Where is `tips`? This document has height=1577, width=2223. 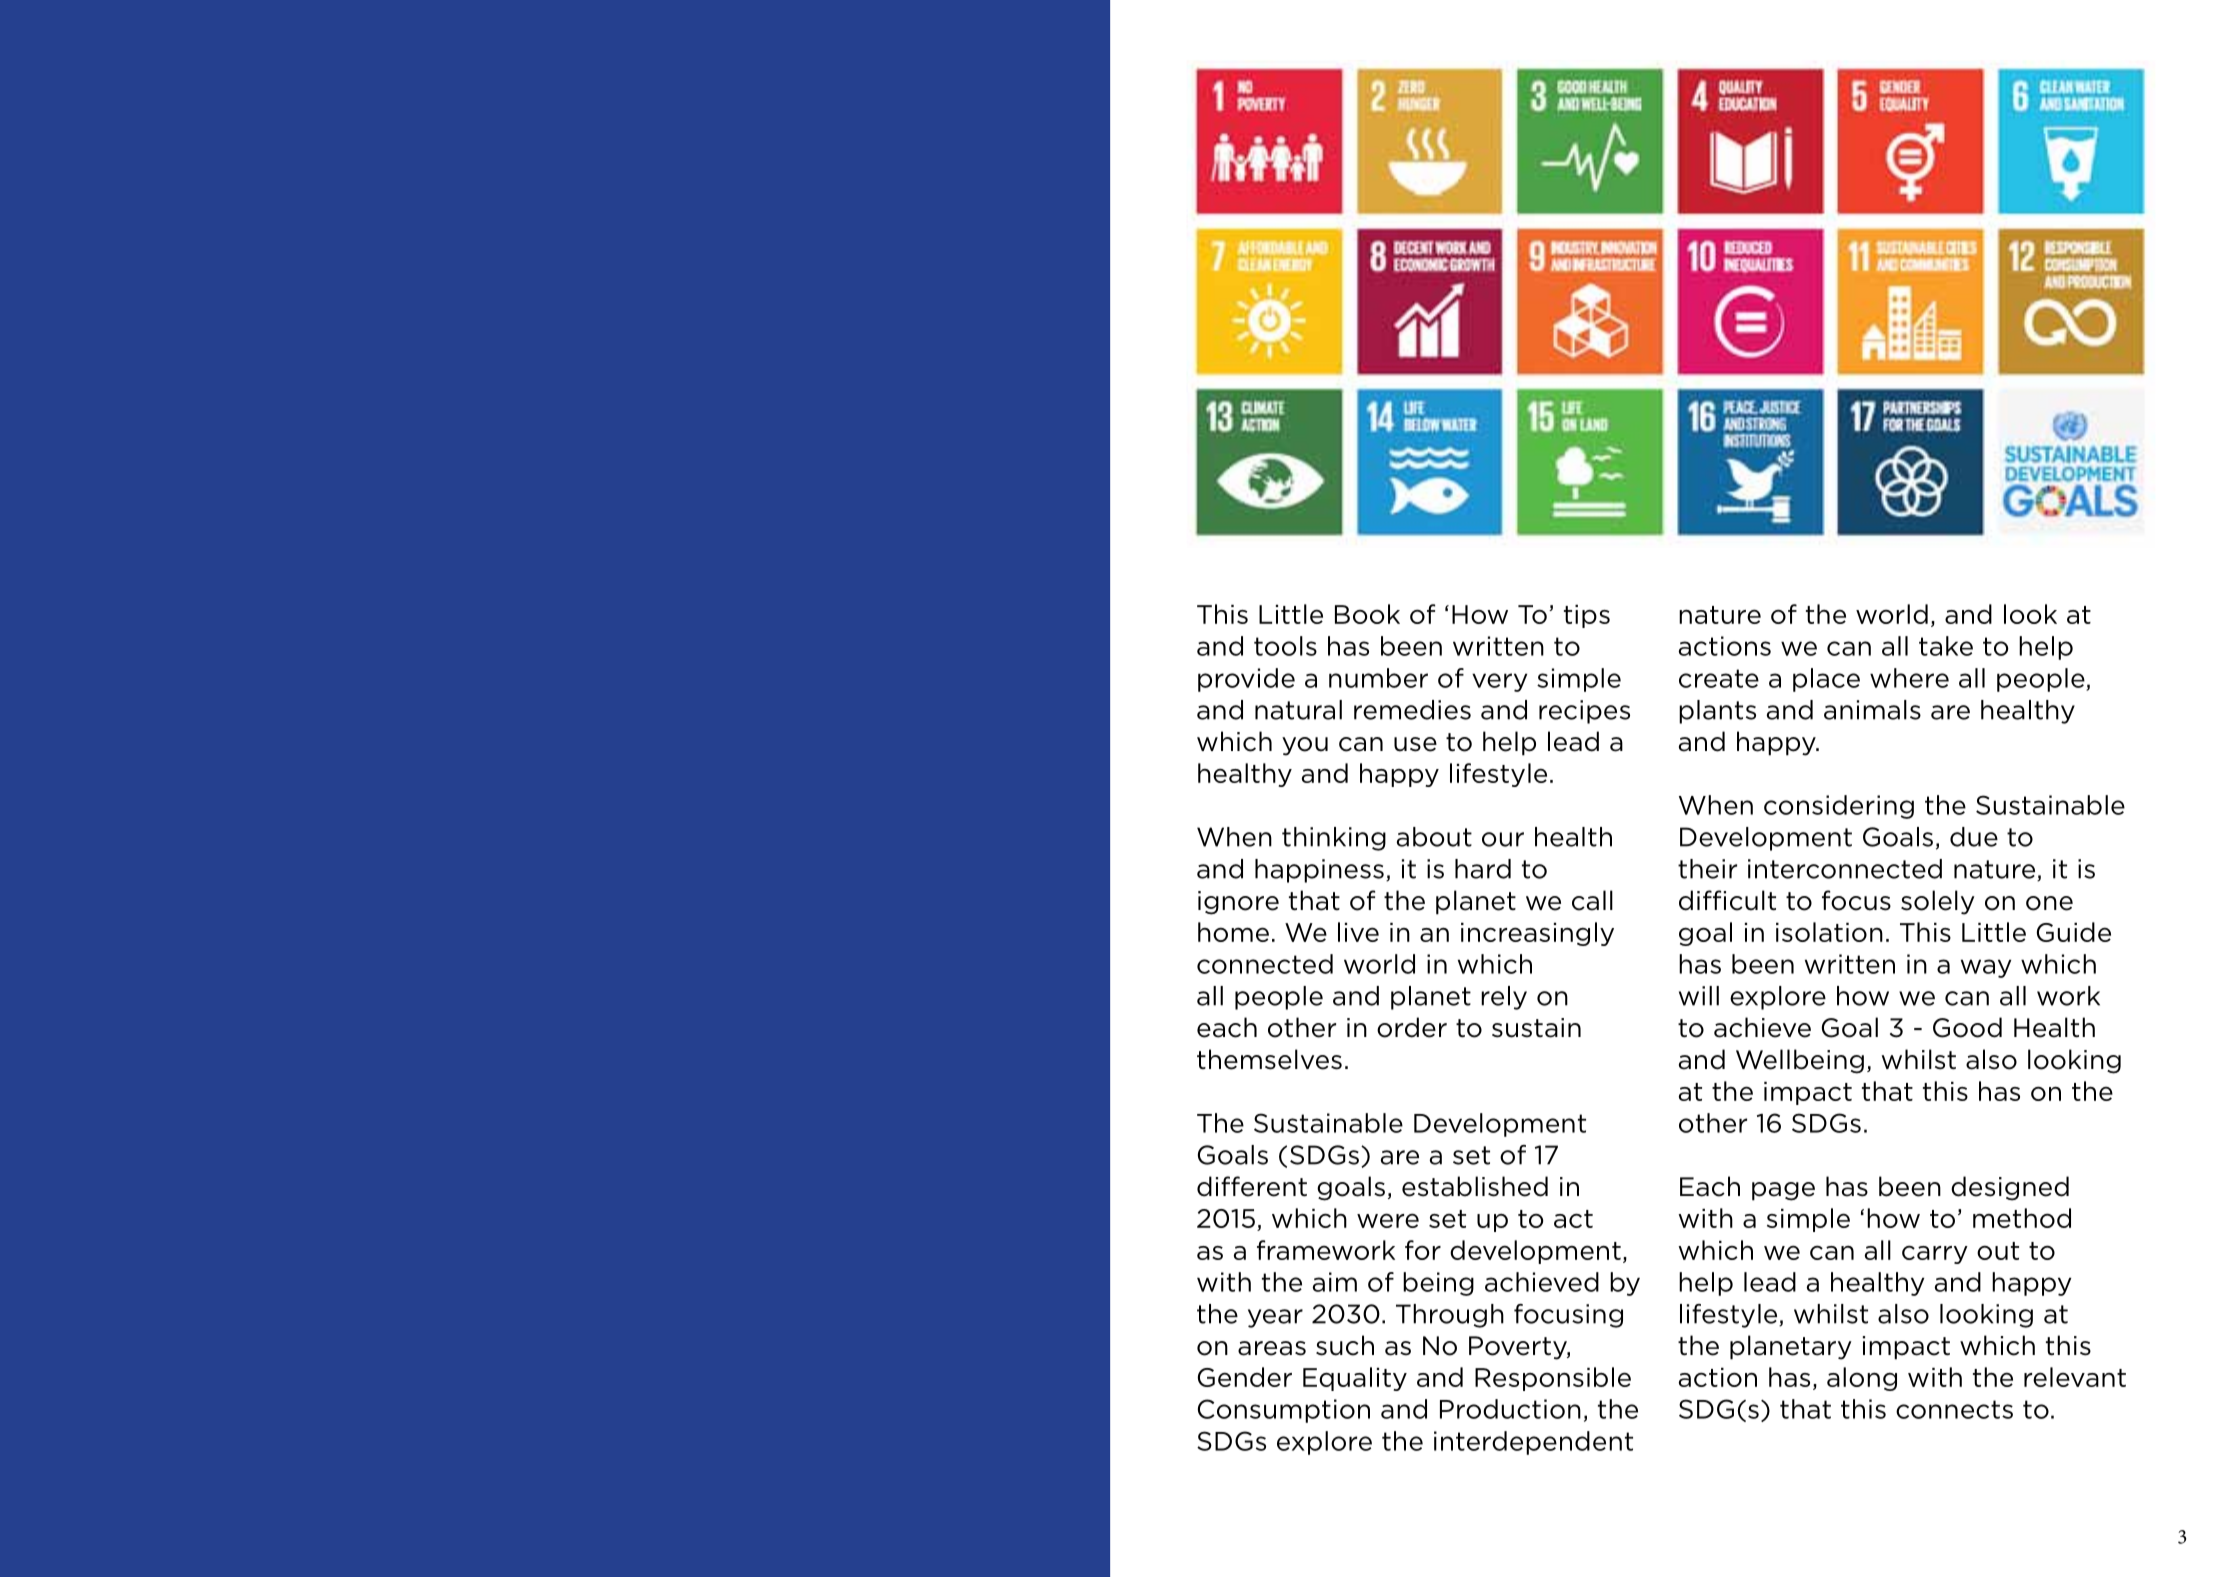 tips is located at coordinates (1587, 616).
